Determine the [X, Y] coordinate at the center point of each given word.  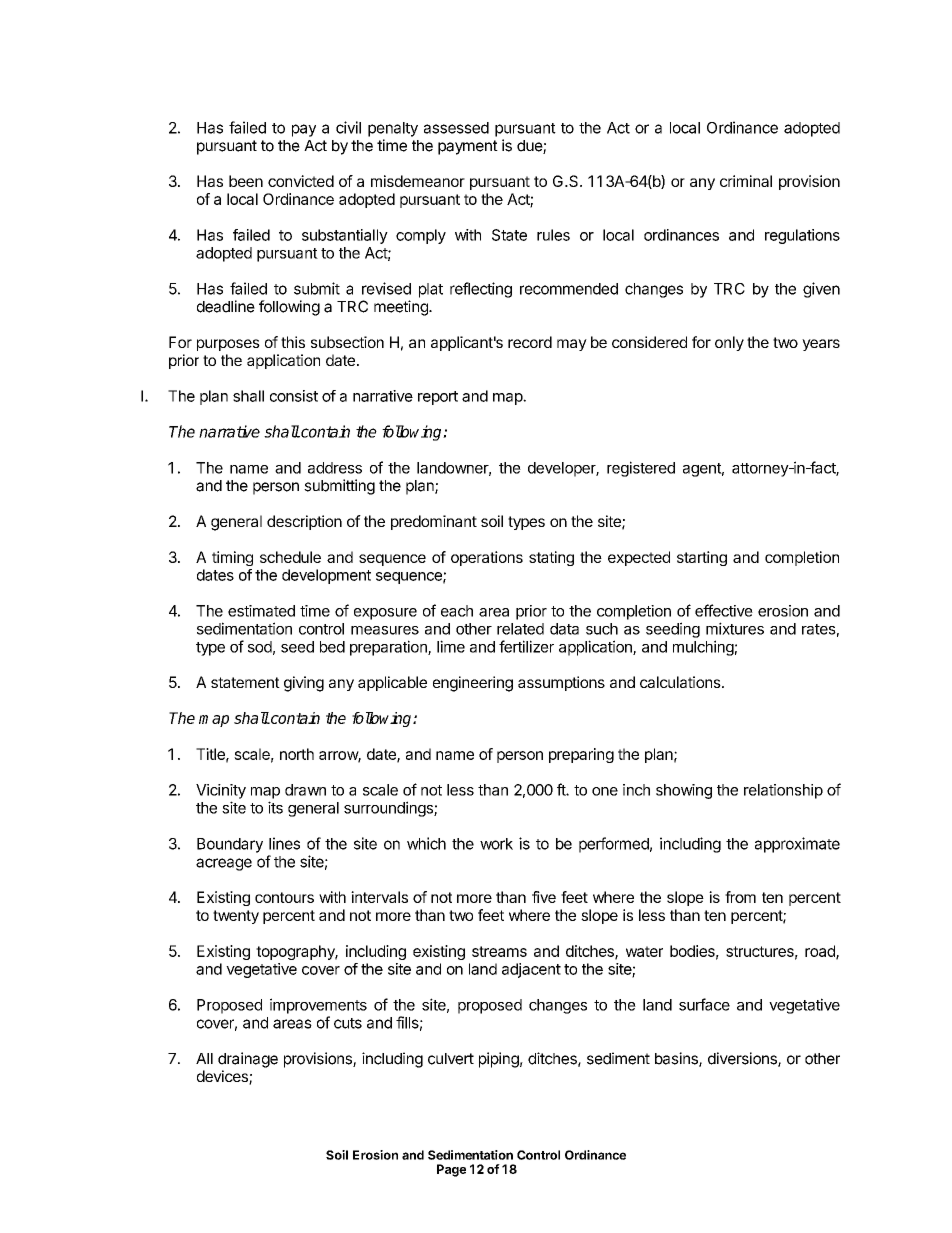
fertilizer [526, 646]
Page [451, 1170]
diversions [743, 1059]
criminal [746, 181]
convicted [301, 181]
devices [223, 1077]
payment [468, 147]
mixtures [735, 628]
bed [332, 647]
